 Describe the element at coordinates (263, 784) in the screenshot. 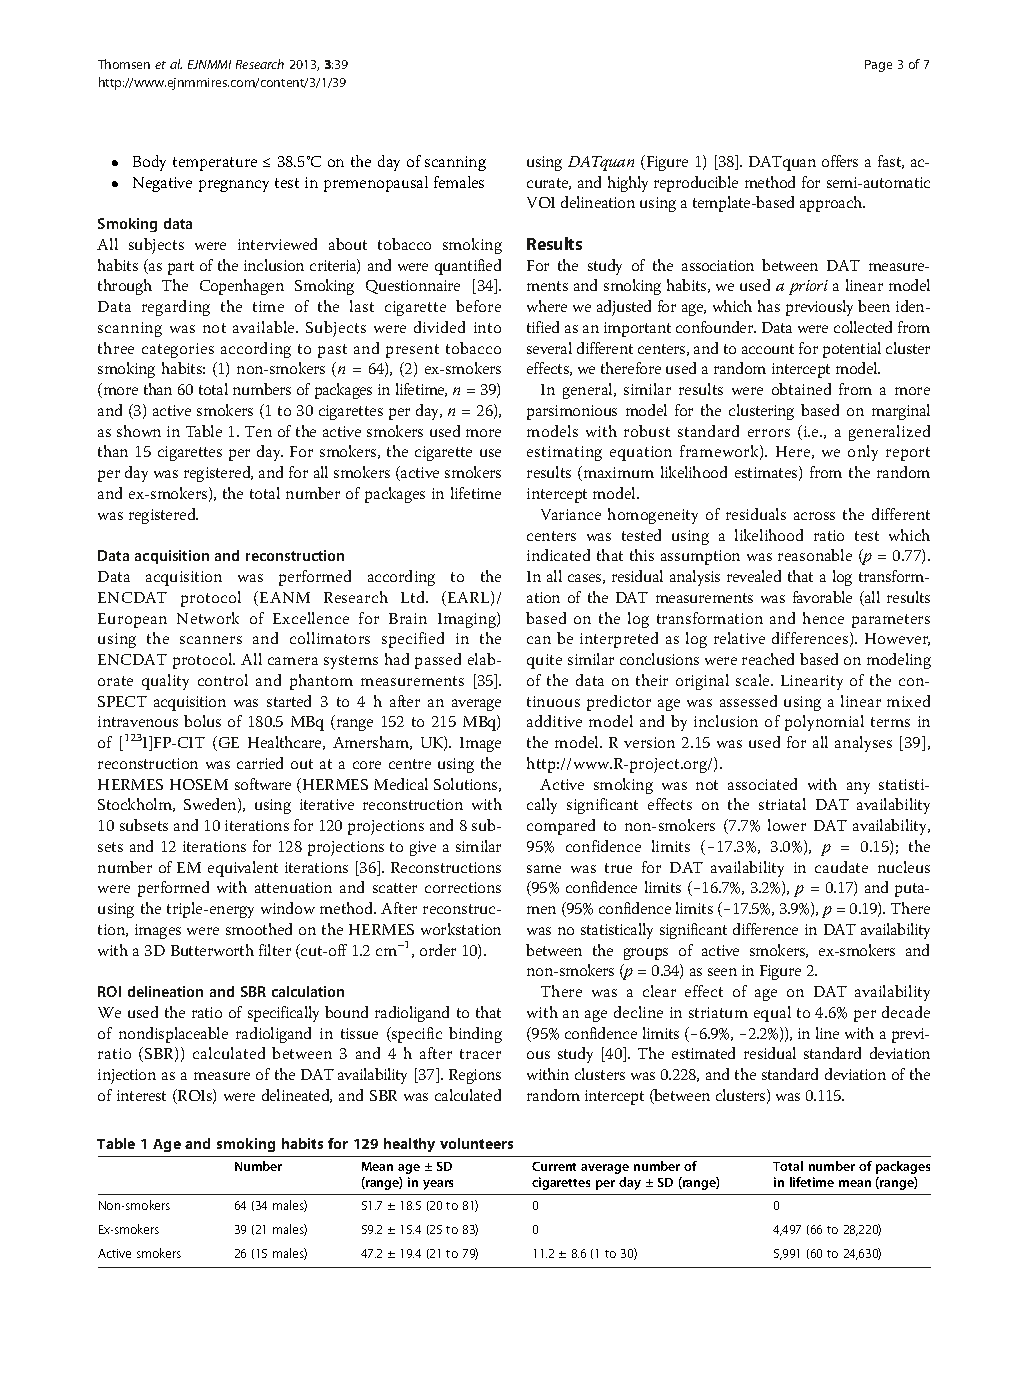

I see `software` at that location.
